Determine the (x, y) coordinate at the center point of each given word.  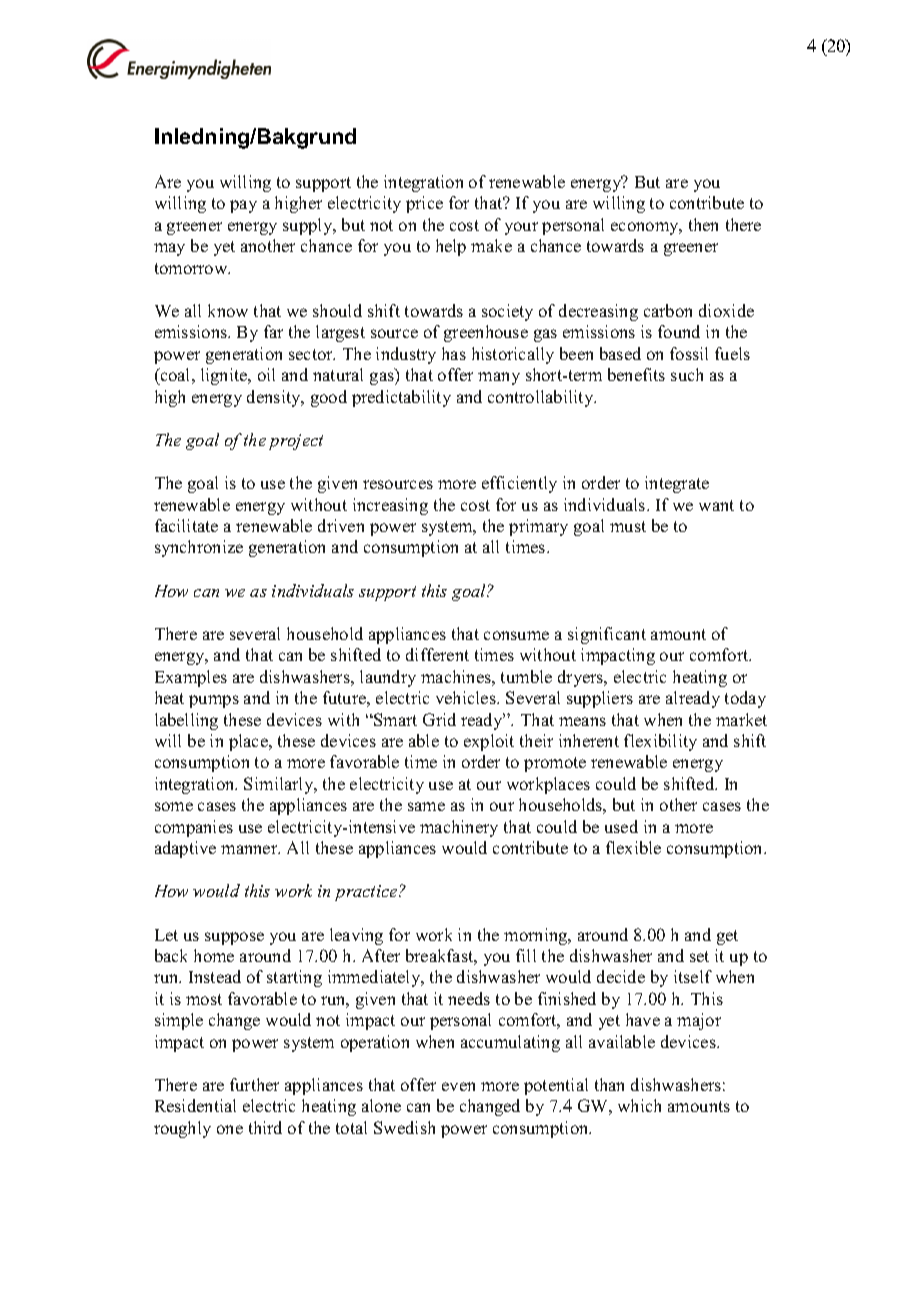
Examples (191, 678)
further (254, 1084)
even (458, 1086)
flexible (633, 847)
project (296, 442)
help (451, 247)
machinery (459, 828)
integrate (677, 484)
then (703, 224)
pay (243, 206)
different (437, 654)
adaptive (185, 849)
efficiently (519, 484)
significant (607, 635)
